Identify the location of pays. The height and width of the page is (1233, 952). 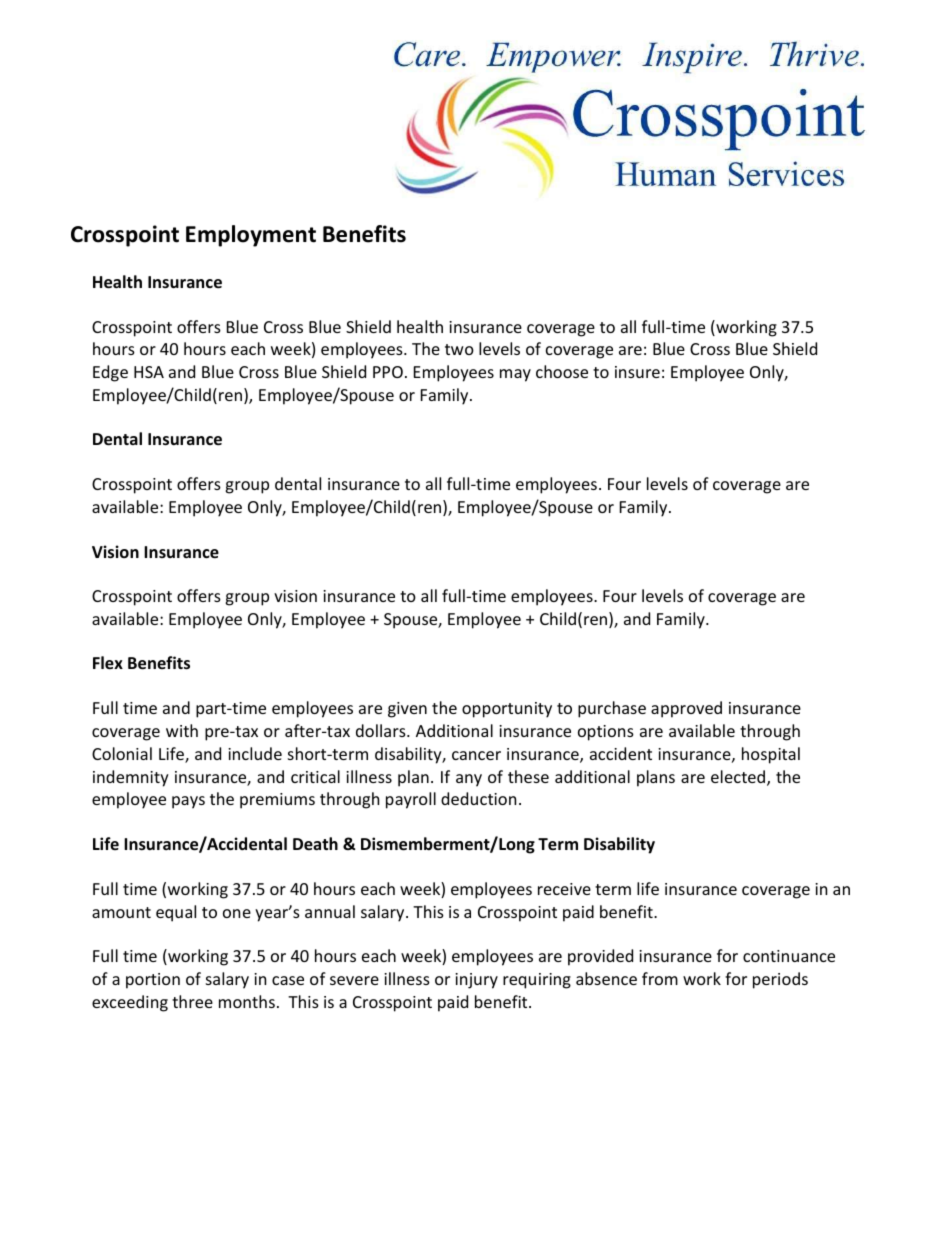
(188, 802).
